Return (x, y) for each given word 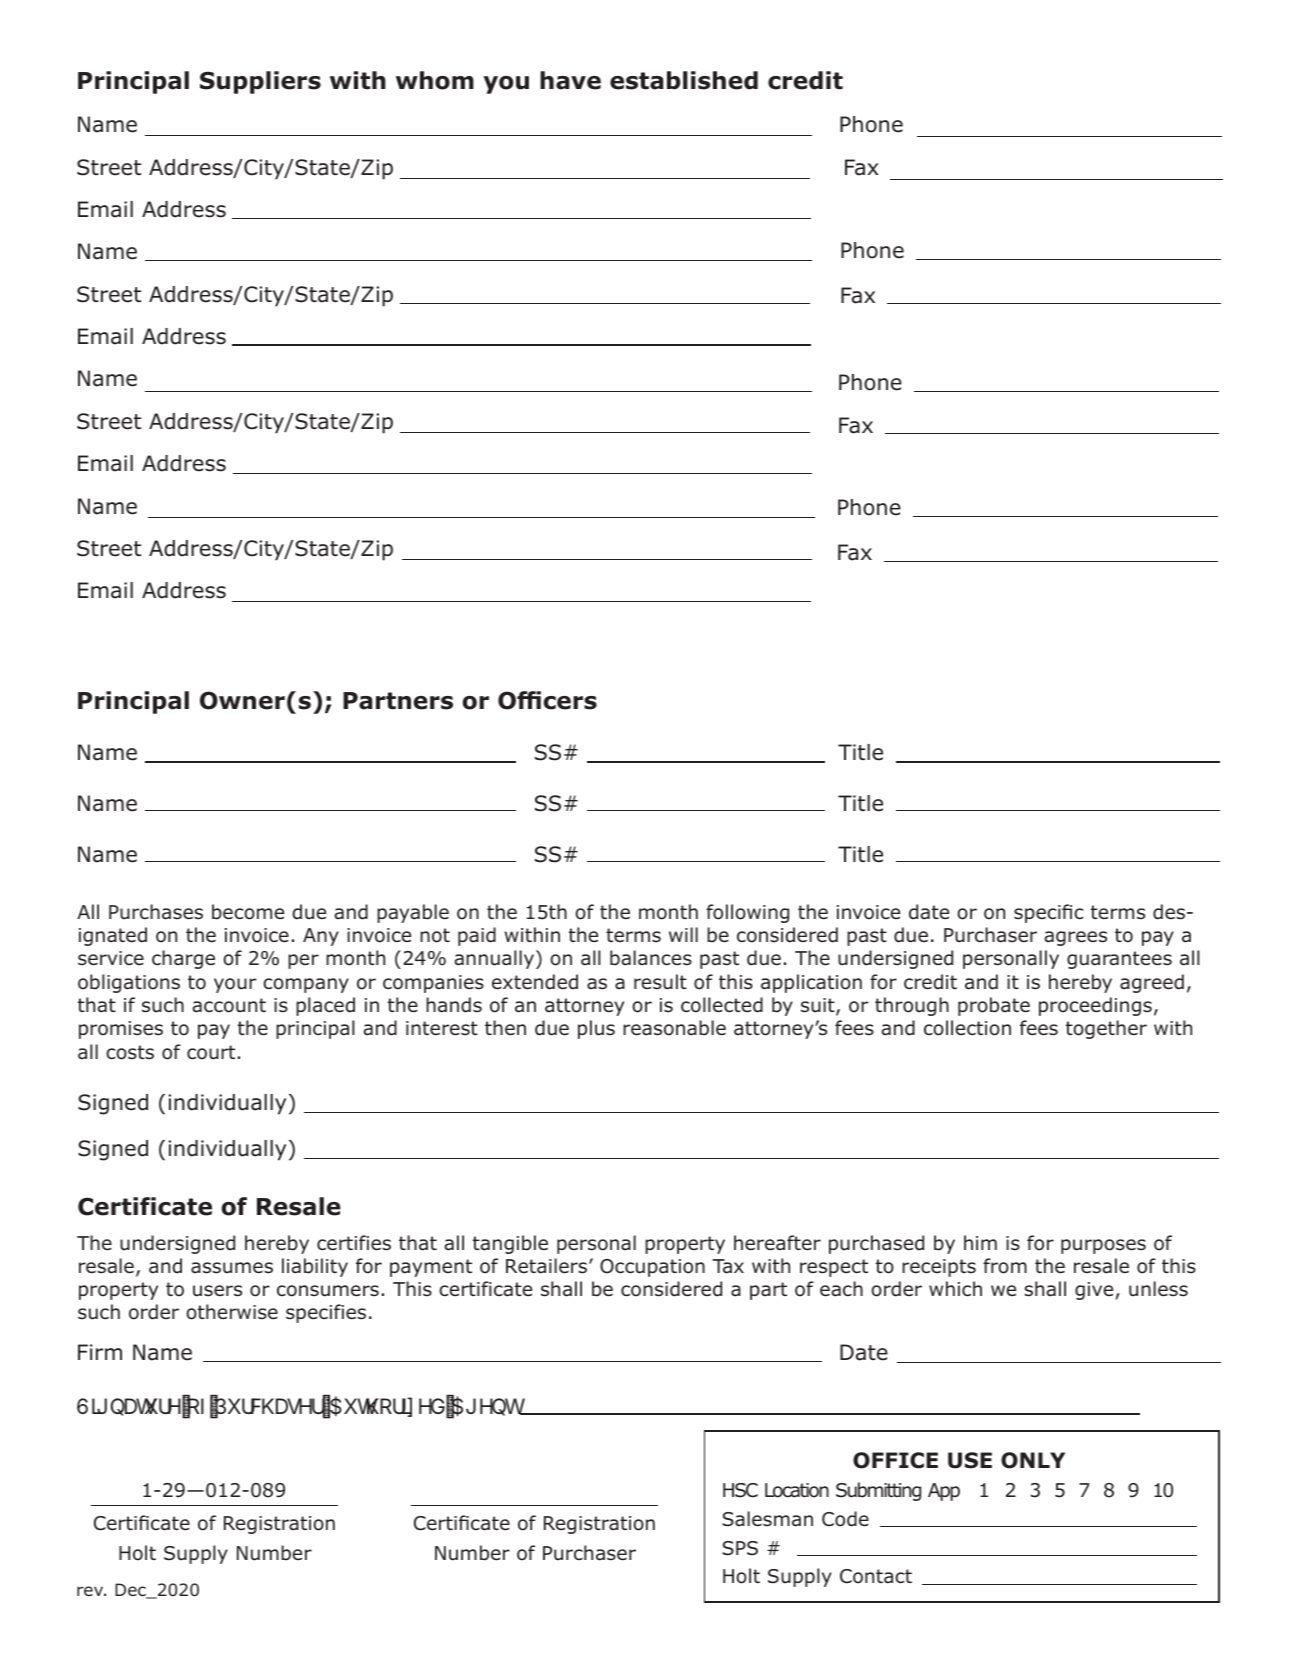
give (1094, 1291)
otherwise (232, 1312)
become (248, 912)
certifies (354, 1243)
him (980, 1242)
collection (967, 1028)
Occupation (652, 1268)
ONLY (1033, 1460)
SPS (740, 1548)
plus (596, 1029)
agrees (1075, 938)
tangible (510, 1244)
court (211, 1052)
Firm (100, 1352)
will (683, 934)
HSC (740, 1490)
